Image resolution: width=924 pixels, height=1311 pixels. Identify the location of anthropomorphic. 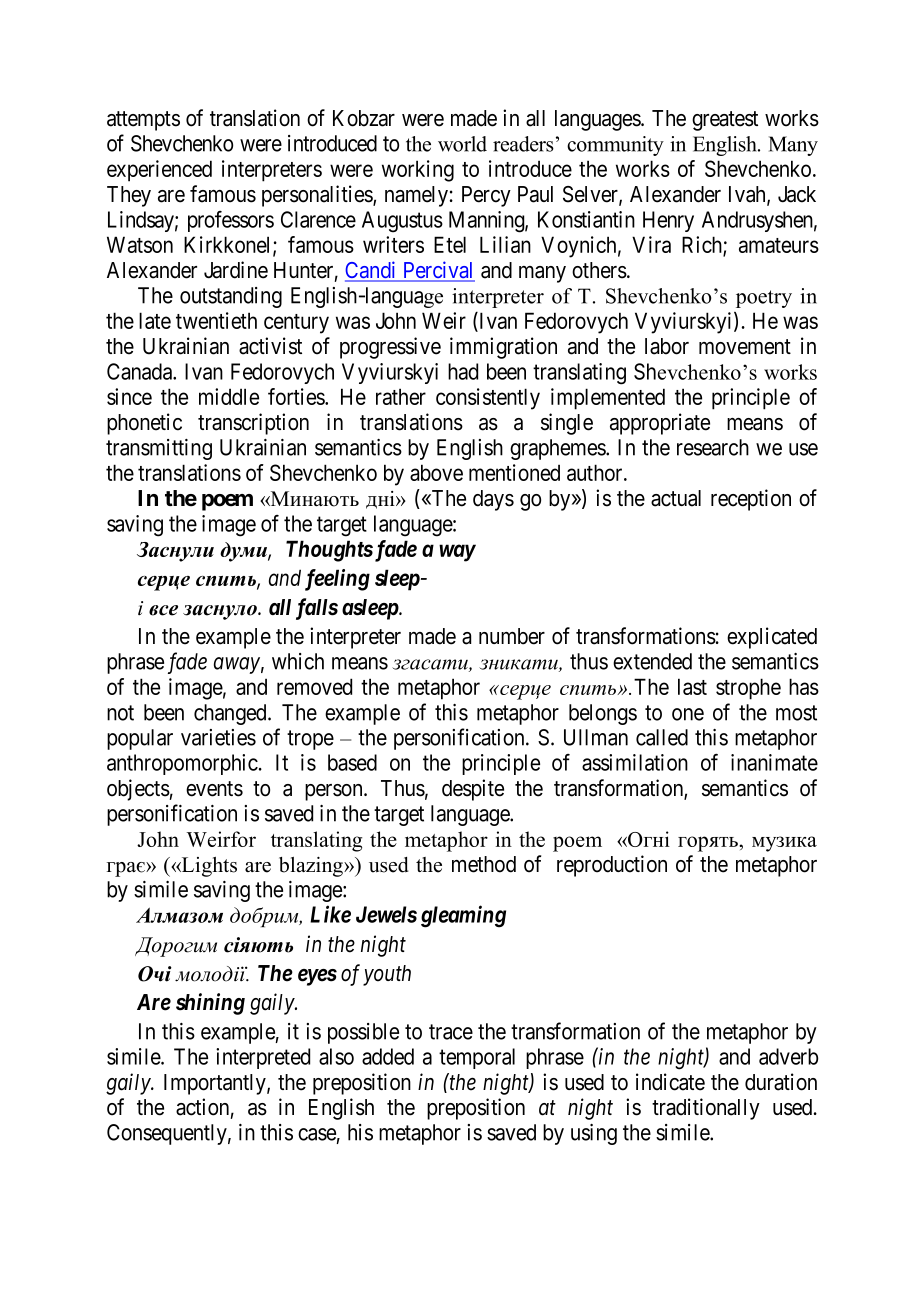
(182, 764).
